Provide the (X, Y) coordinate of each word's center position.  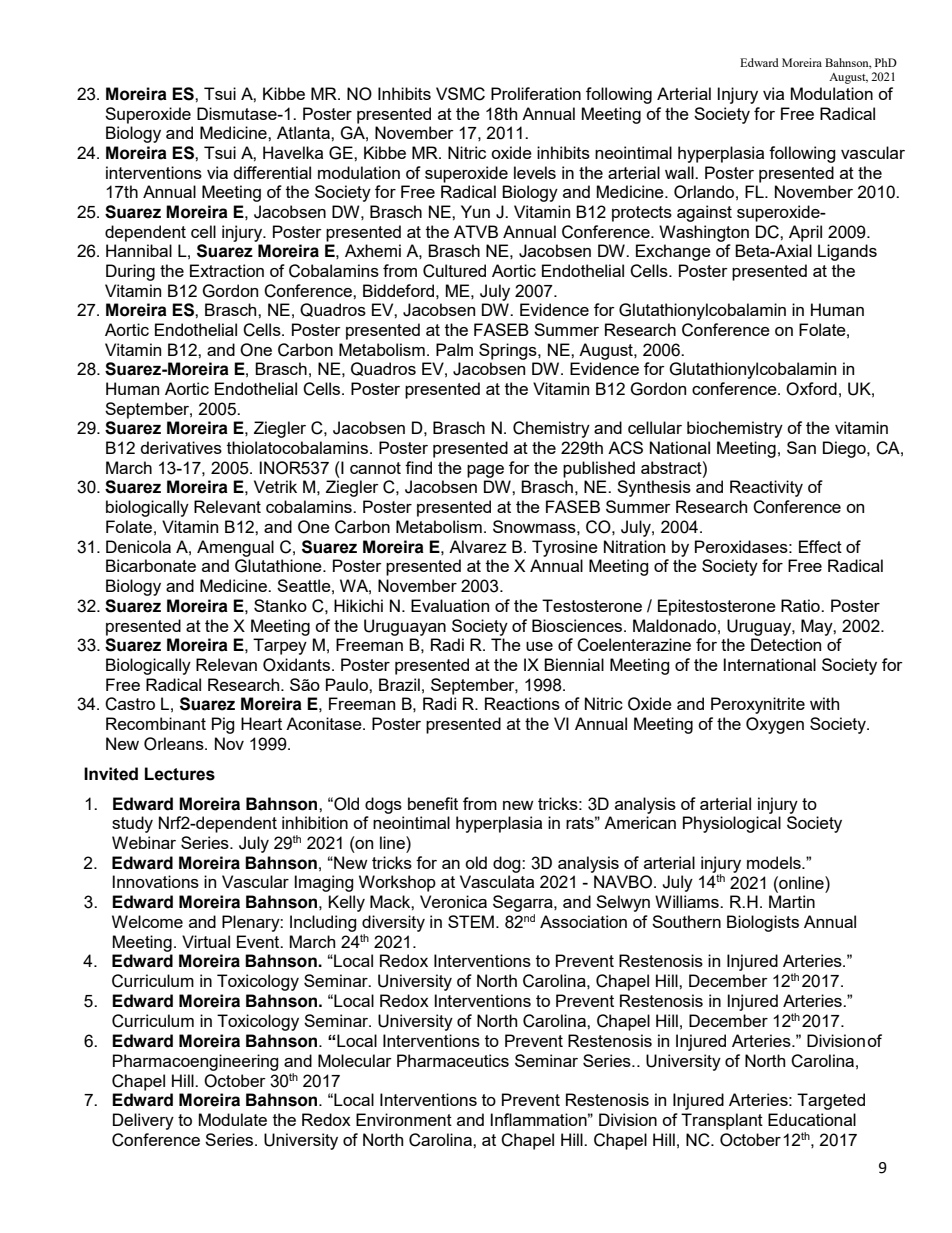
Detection (786, 644)
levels (535, 172)
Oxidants (296, 665)
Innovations (156, 881)
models (775, 862)
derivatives (181, 447)
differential (272, 172)
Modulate (233, 1119)
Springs (509, 351)
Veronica (453, 901)
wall (680, 172)
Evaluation (450, 605)
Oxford (811, 389)
